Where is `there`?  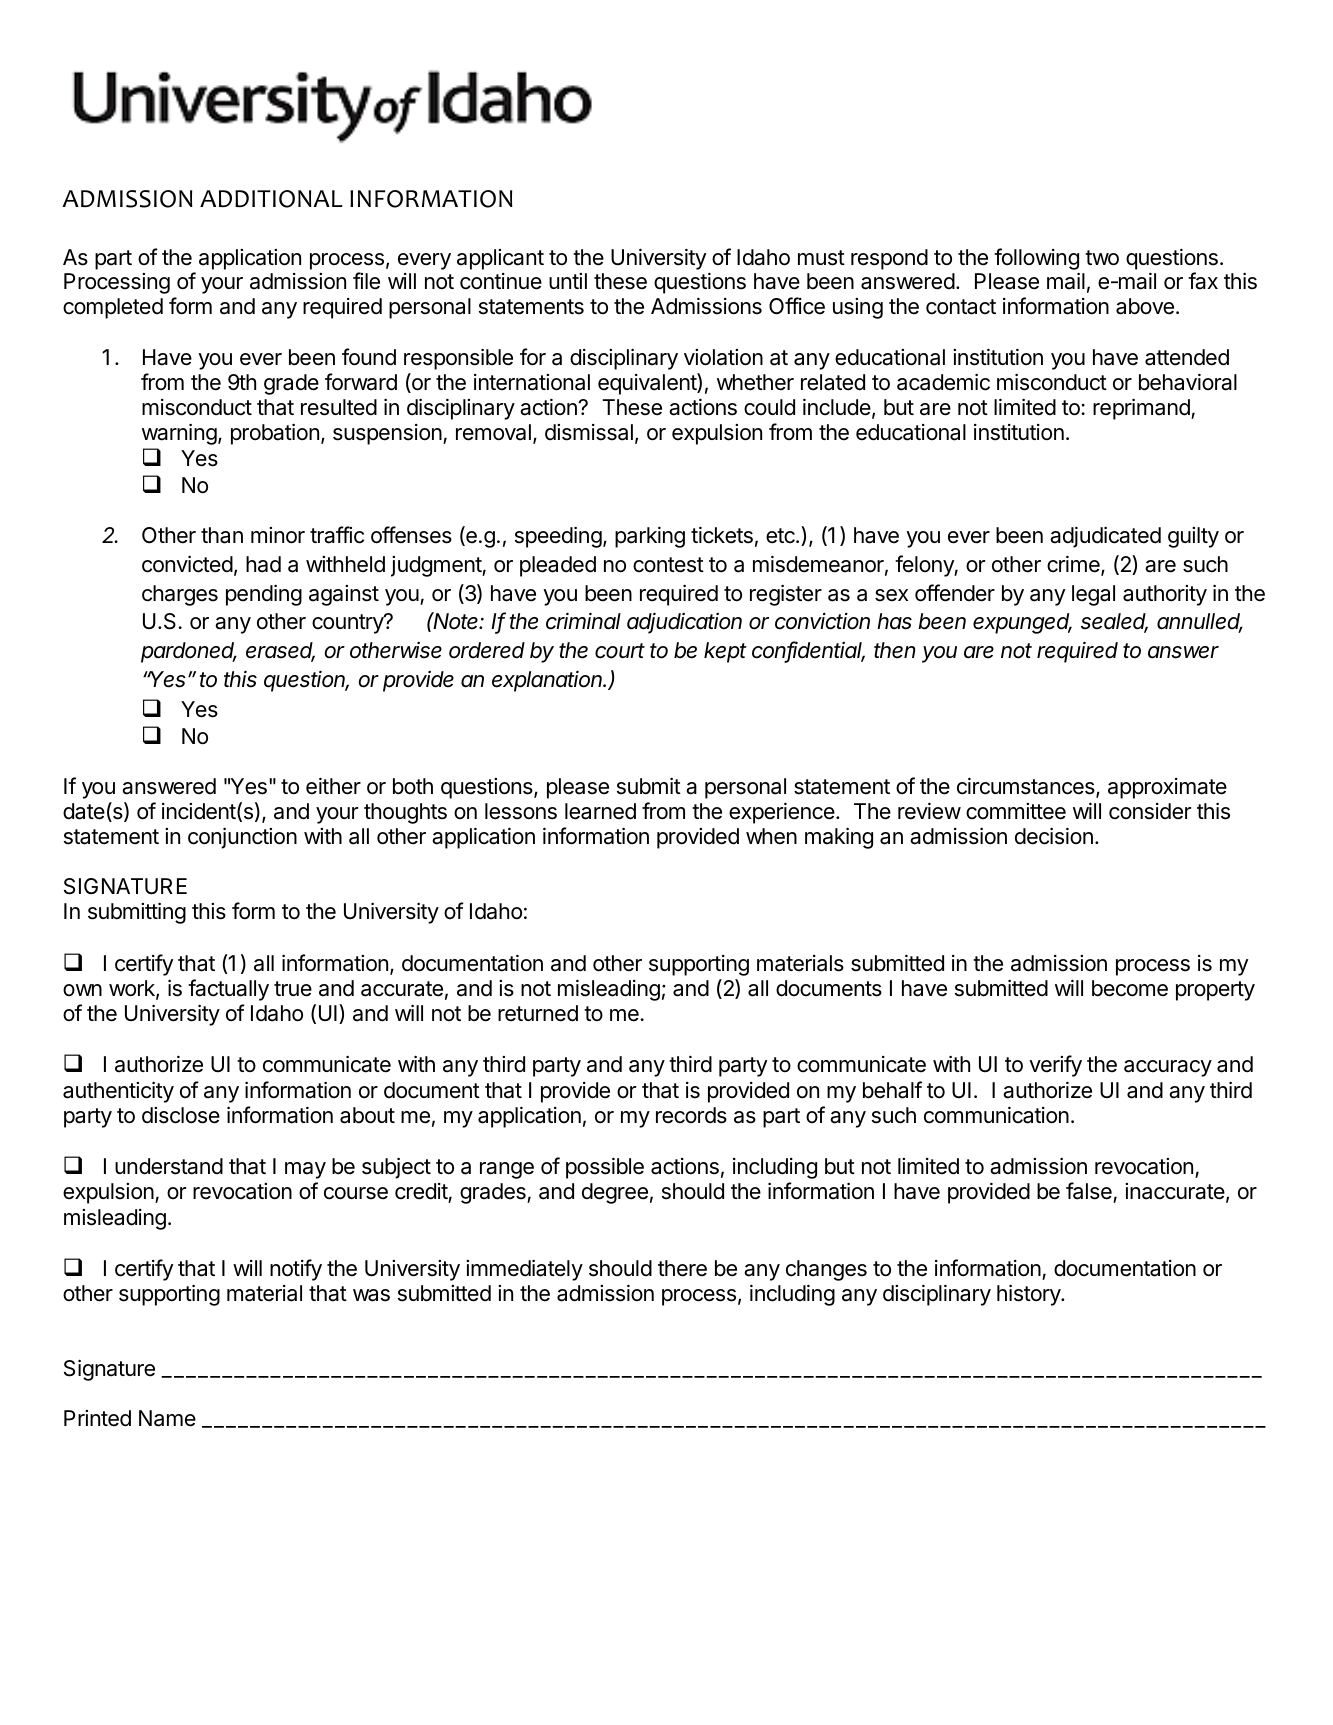
there is located at coordinates (682, 1268).
